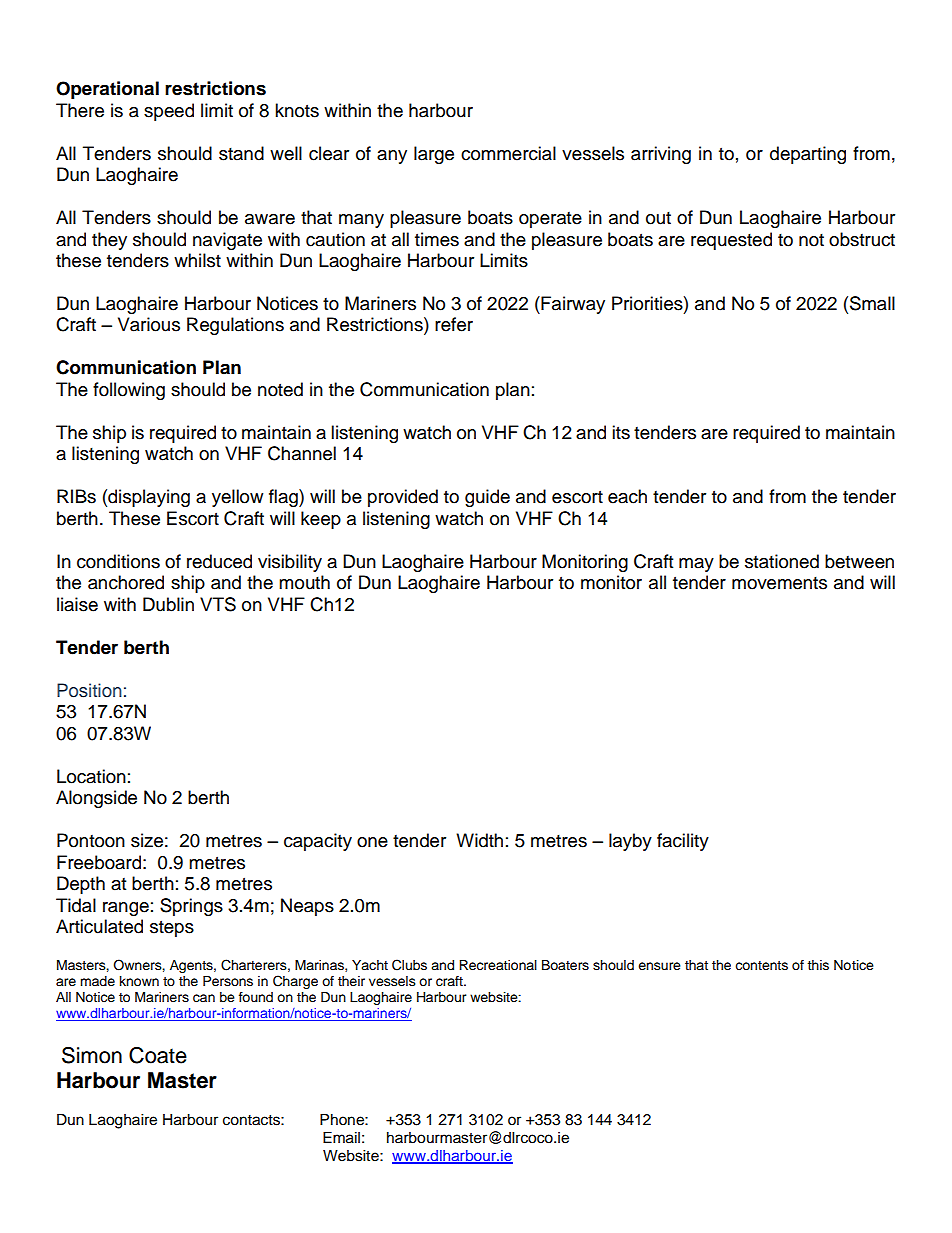 This screenshot has width=952, height=1233. Describe the element at coordinates (627, 496) in the screenshot. I see `each` at that location.
